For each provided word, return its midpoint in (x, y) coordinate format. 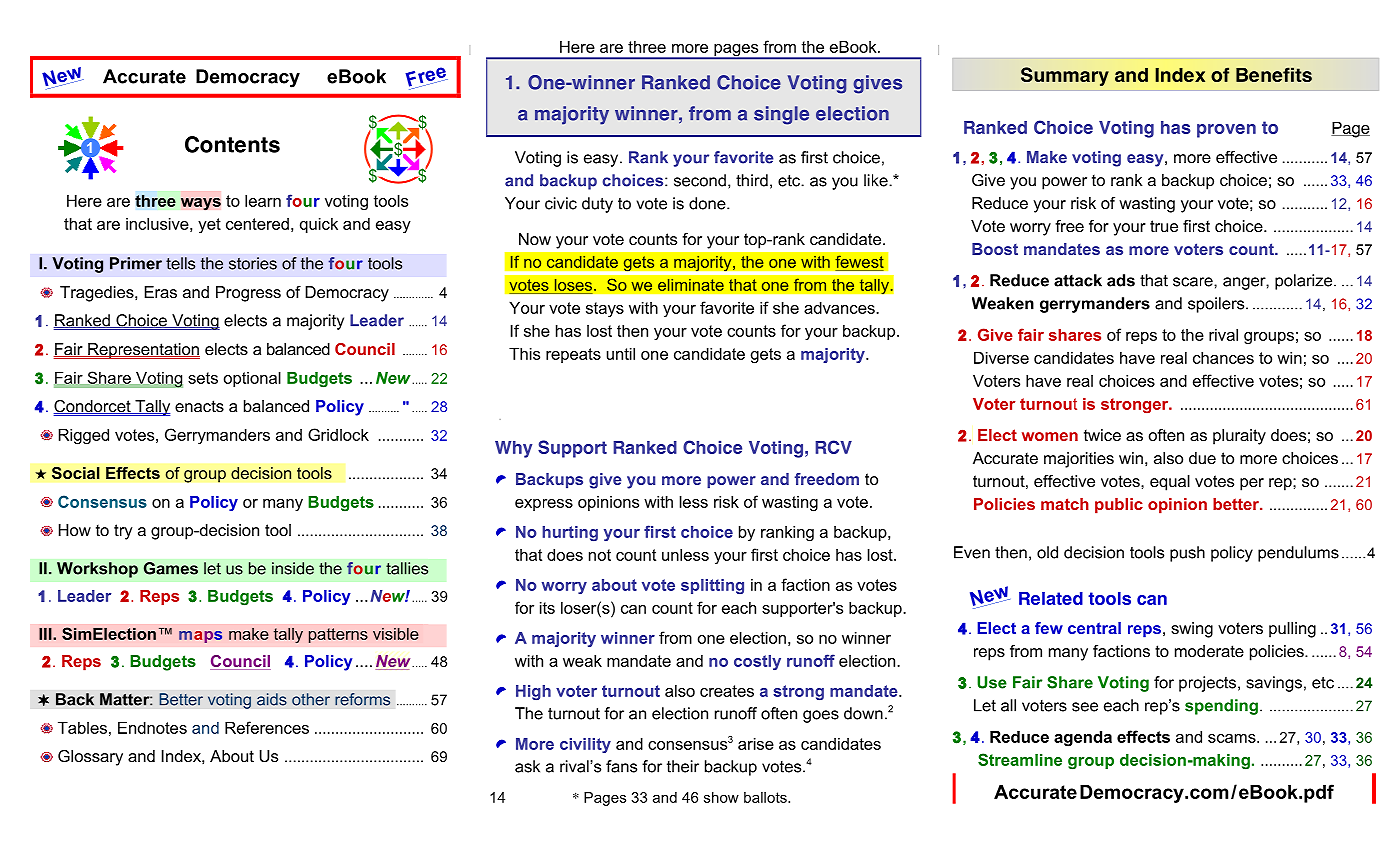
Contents (232, 144)
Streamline (1020, 759)
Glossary (90, 758)
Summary (1065, 76)
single (781, 115)
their (683, 766)
